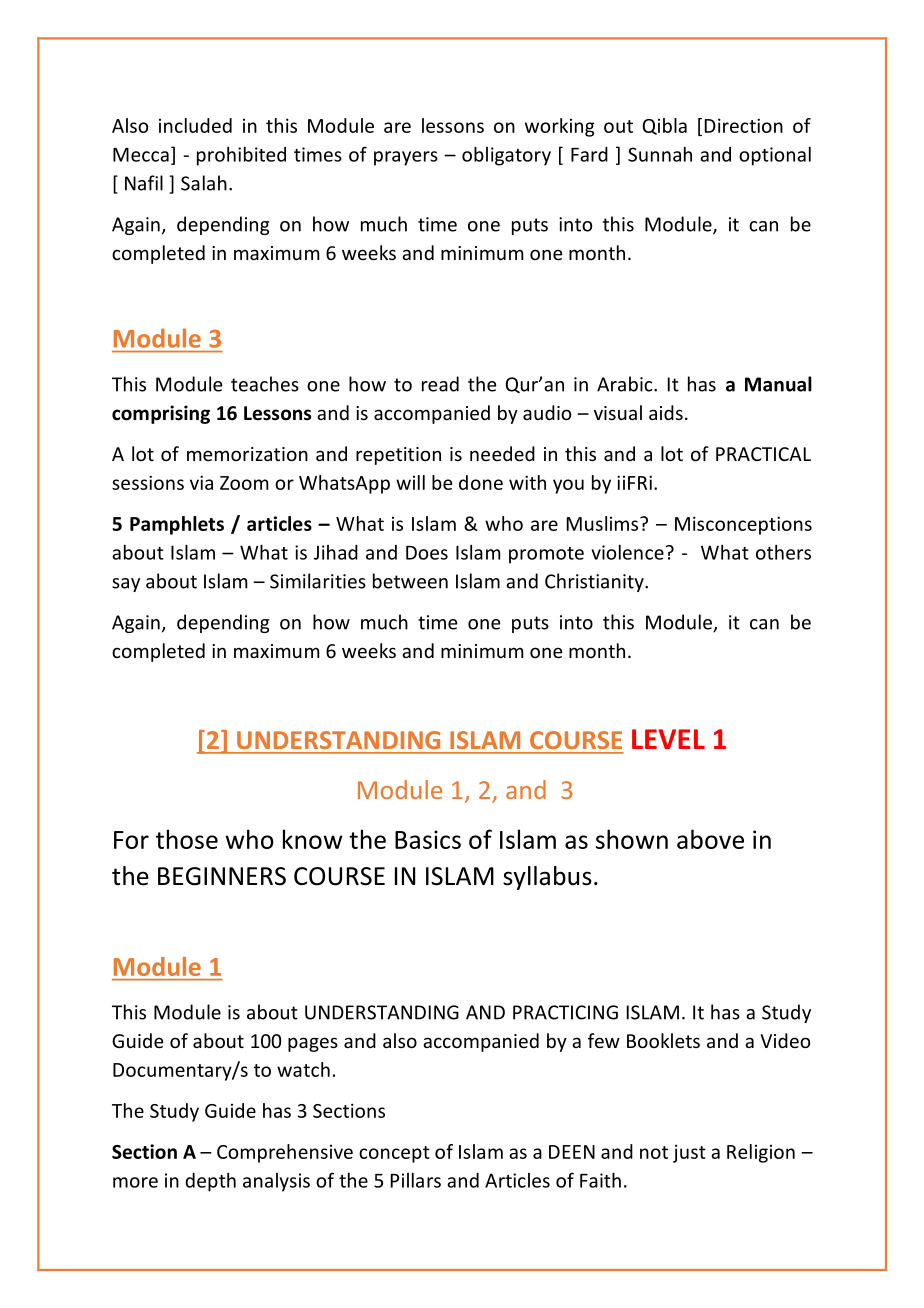 This page has height=1308, width=924. I want to click on Salah, so click(204, 183).
